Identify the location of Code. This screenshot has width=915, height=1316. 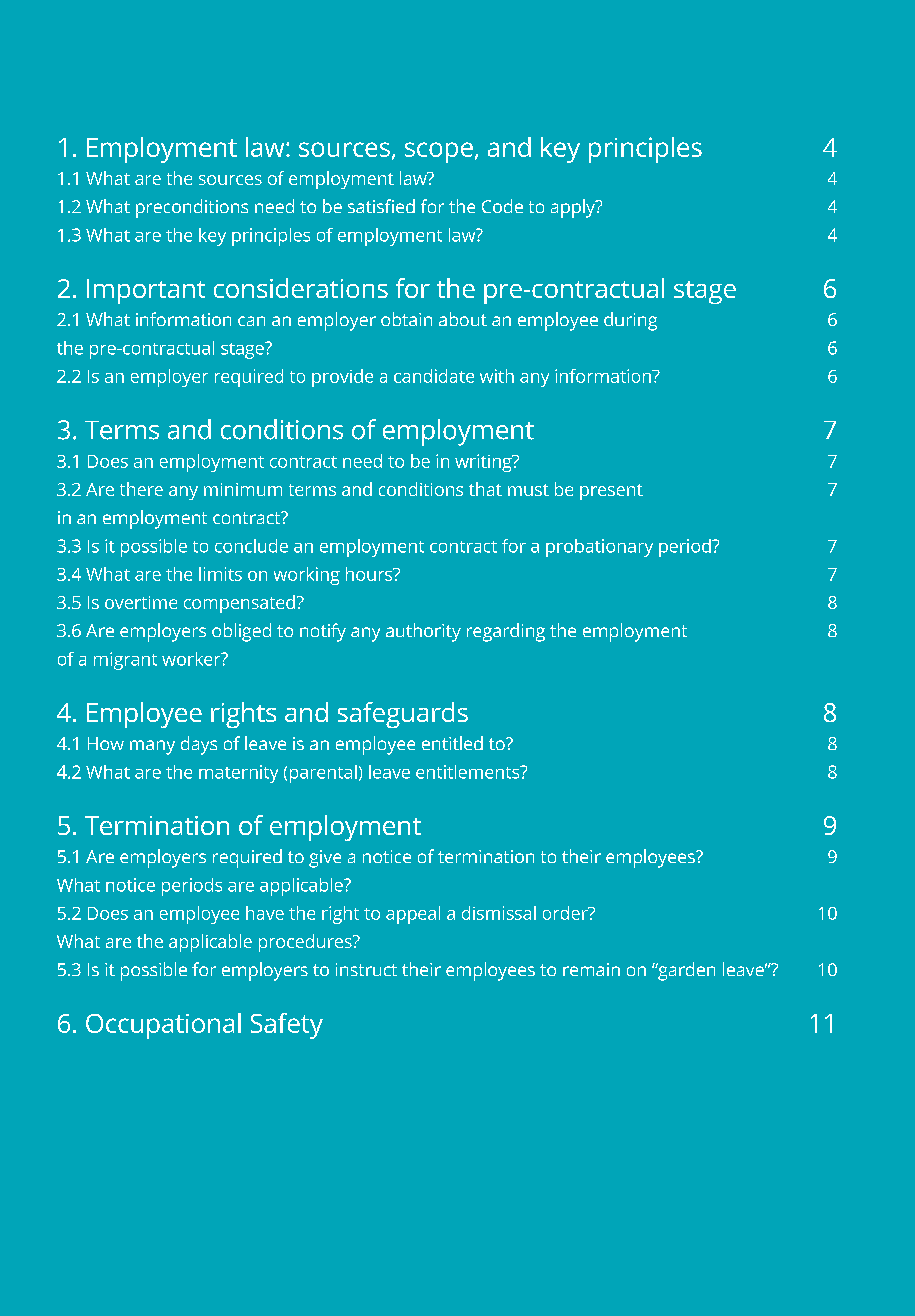
(502, 206).
